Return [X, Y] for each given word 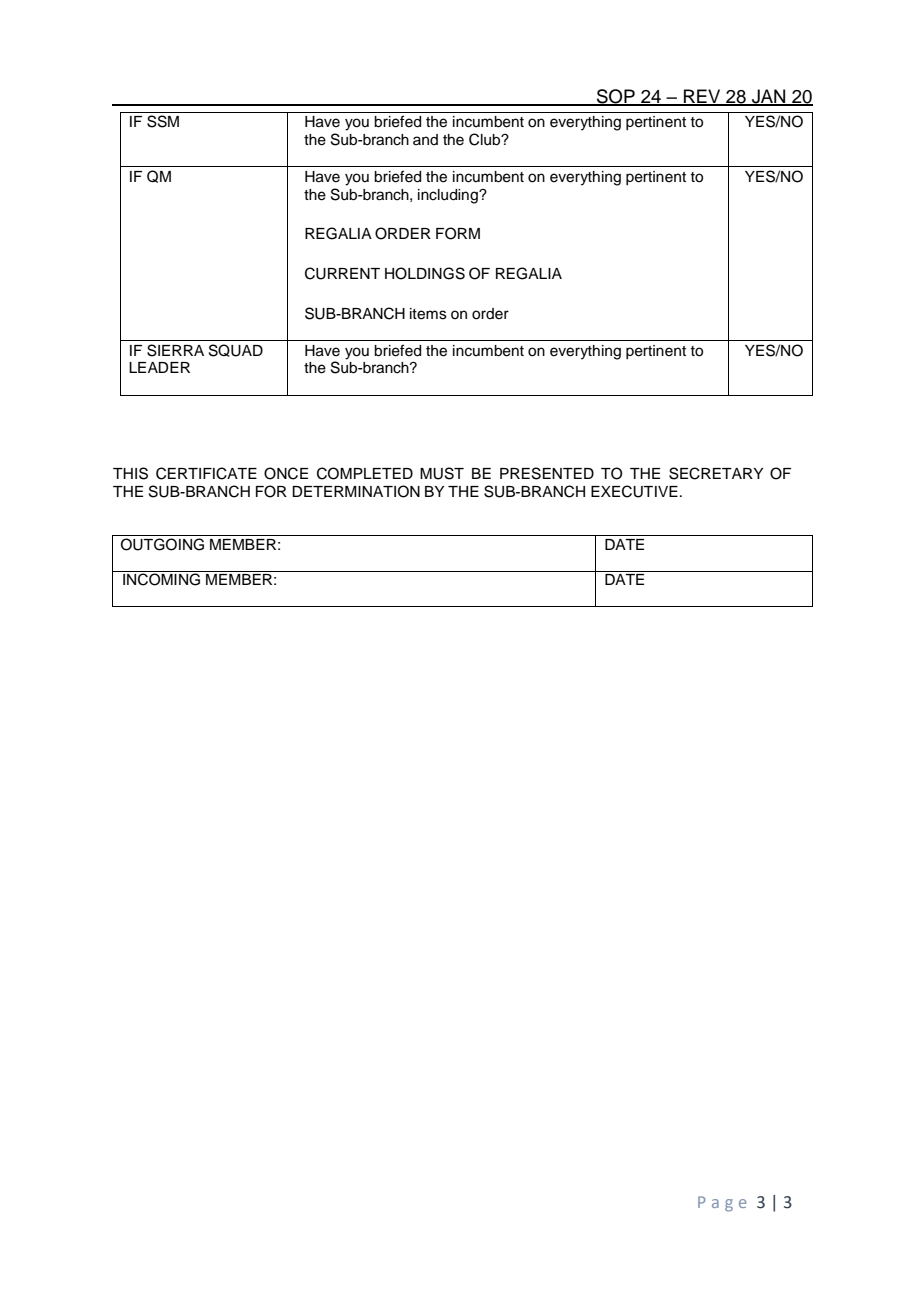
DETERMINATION [356, 491]
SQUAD [236, 350]
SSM [163, 121]
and [425, 139]
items [428, 314]
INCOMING [161, 579]
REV [702, 97]
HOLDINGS [425, 273]
